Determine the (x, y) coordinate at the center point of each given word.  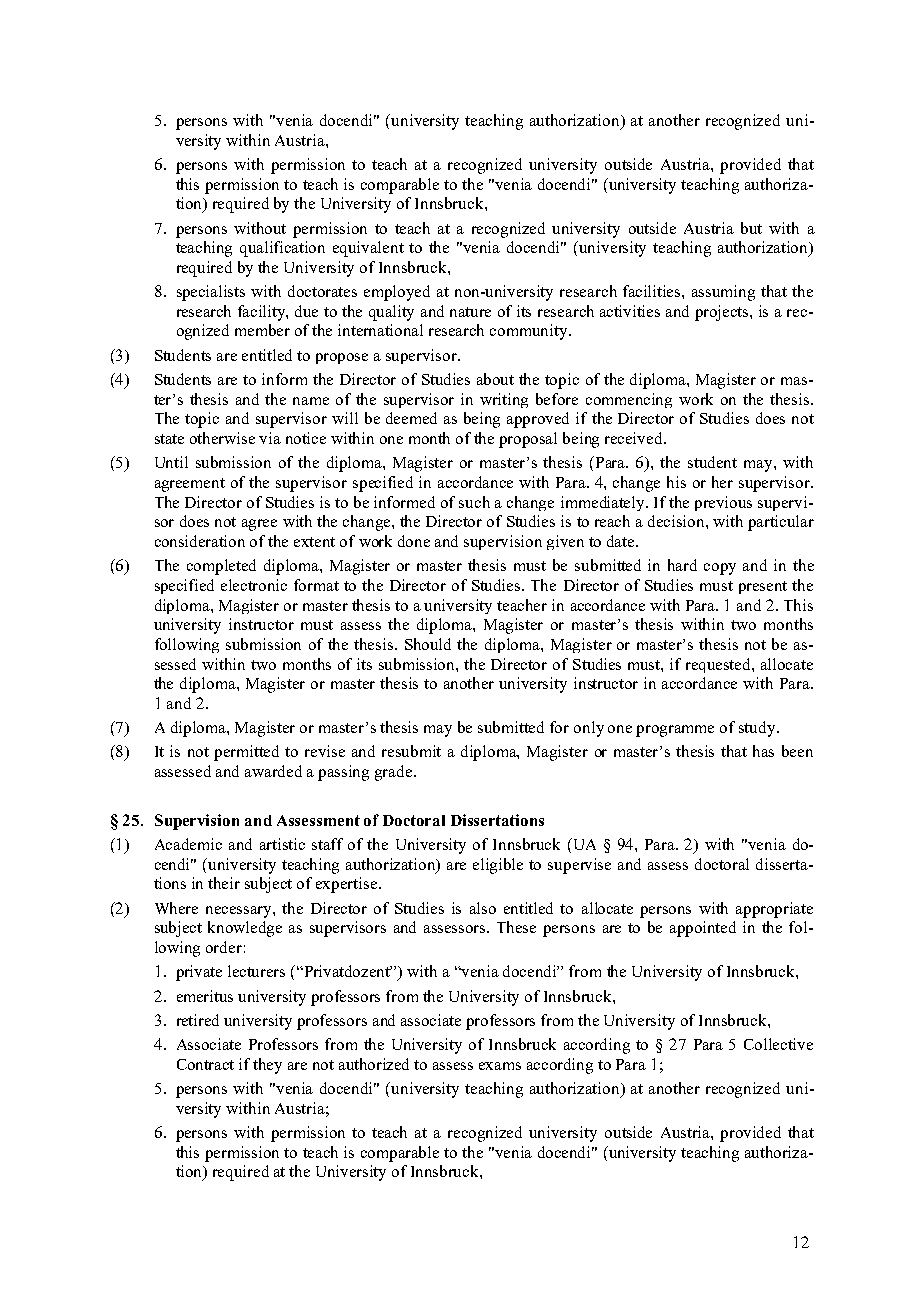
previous (723, 503)
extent (314, 542)
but (751, 228)
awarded (273, 771)
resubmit (411, 751)
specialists (211, 293)
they (267, 1066)
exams (500, 1066)
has (763, 751)
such (474, 502)
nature (470, 312)
